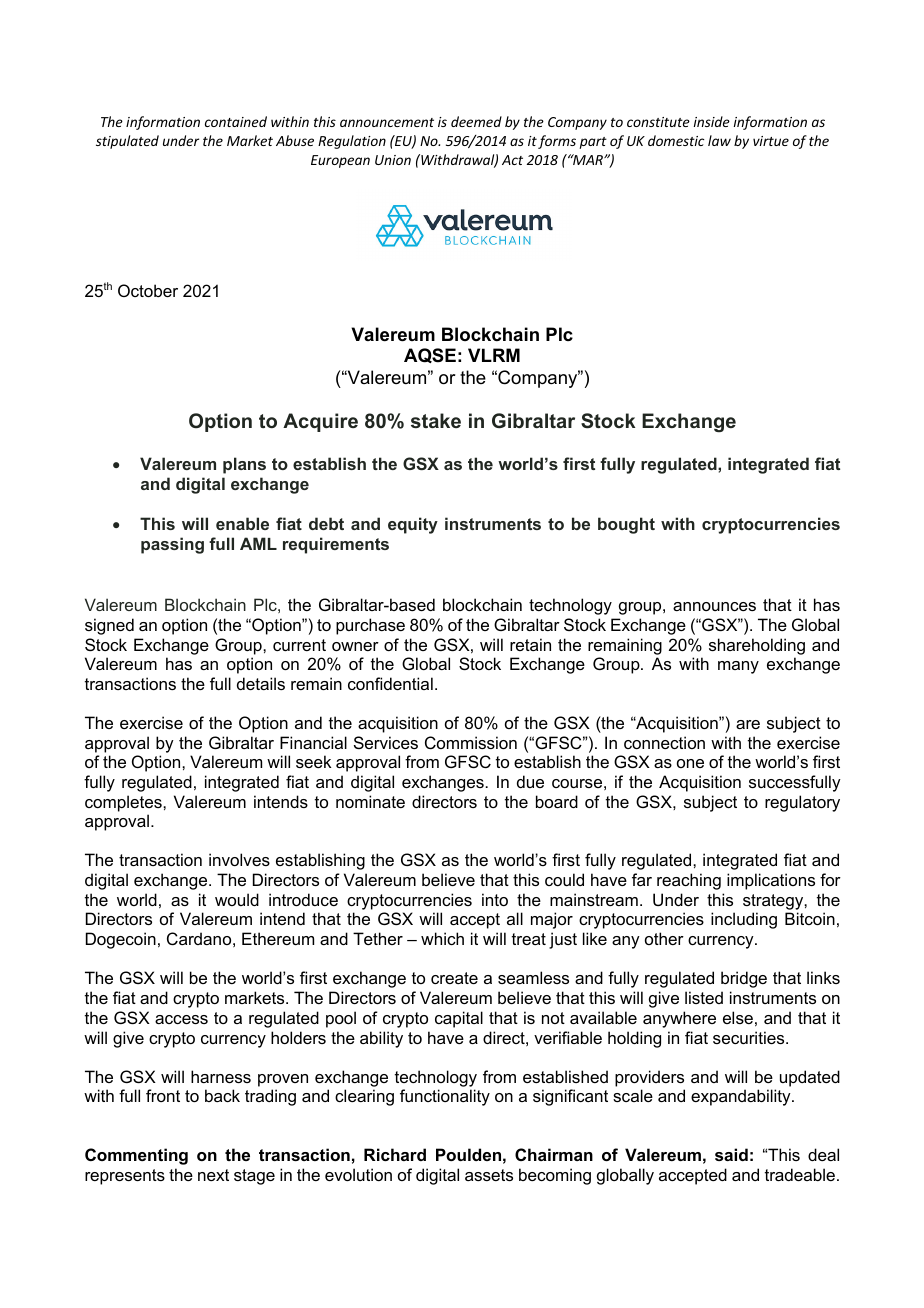 This screenshot has height=1308, width=924. Describe the element at coordinates (626, 525) in the screenshot. I see `bought` at that location.
